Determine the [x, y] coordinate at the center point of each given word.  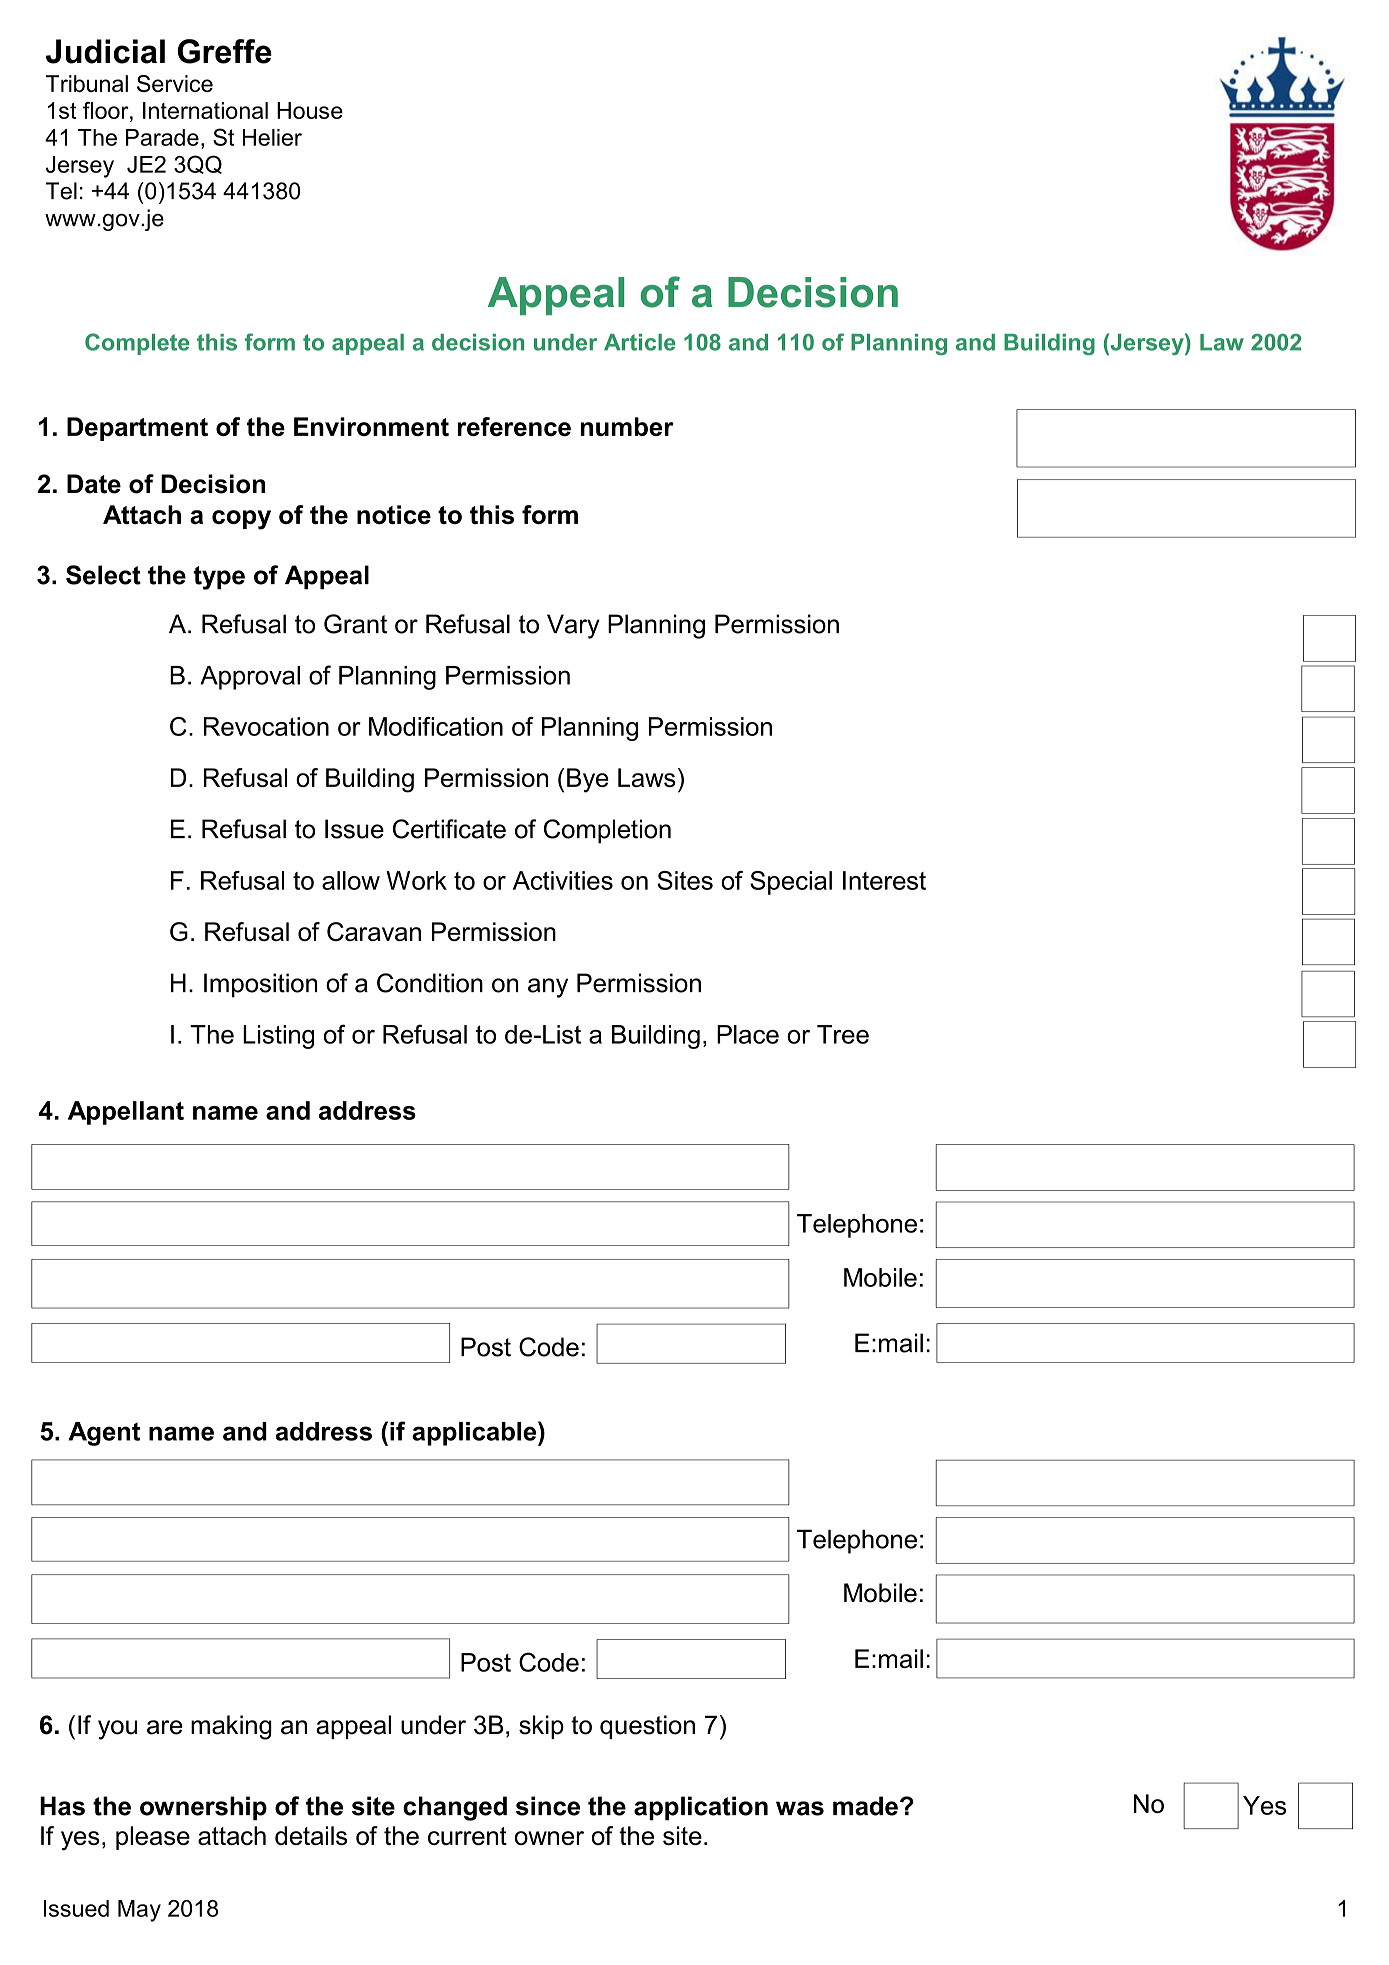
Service [175, 83]
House [310, 110]
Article [640, 342]
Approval [250, 678]
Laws [647, 777]
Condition [430, 983]
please [153, 1838]
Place [748, 1034]
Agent [104, 1434]
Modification [436, 726]
